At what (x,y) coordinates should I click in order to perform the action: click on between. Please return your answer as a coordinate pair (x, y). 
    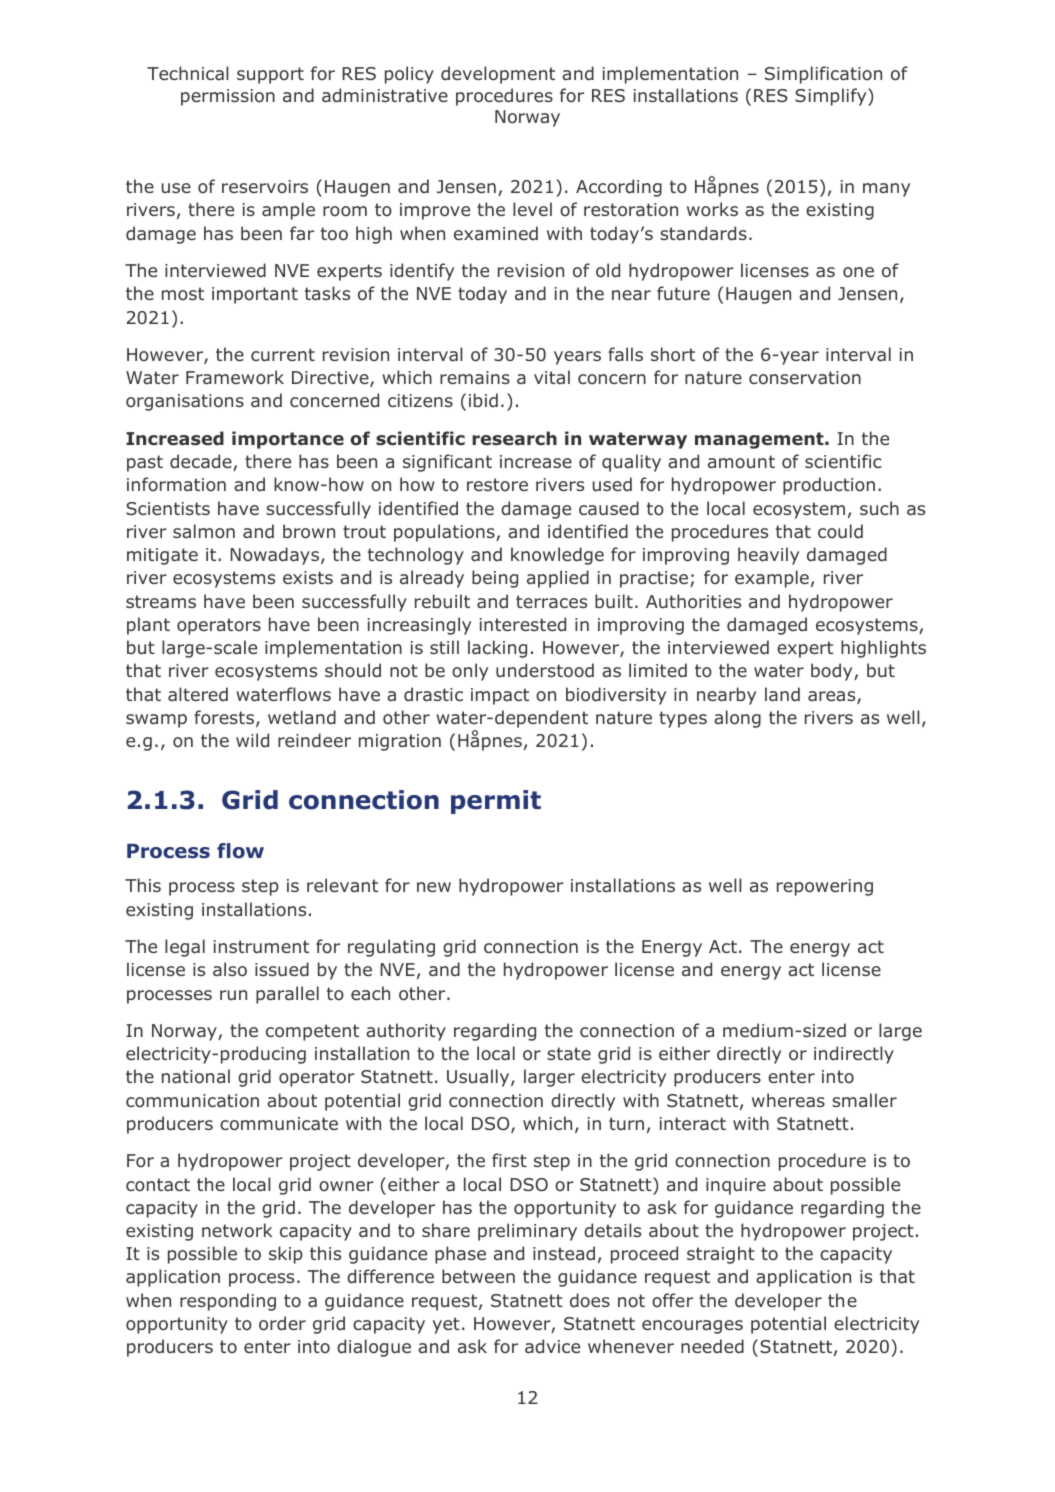
    Looking at the image, I should click on (478, 1276).
